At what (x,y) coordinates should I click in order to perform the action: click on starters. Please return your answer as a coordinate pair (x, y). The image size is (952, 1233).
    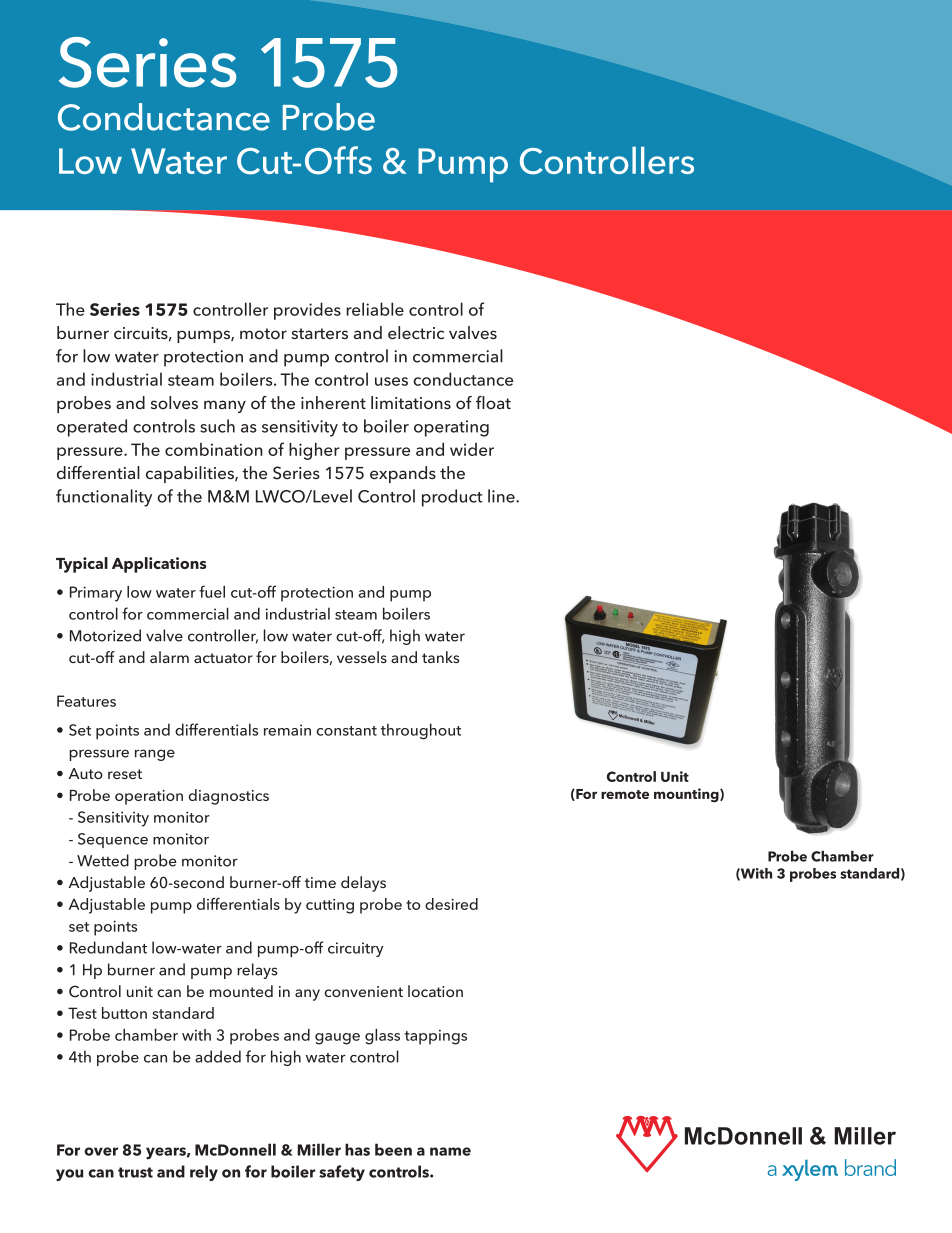
    Looking at the image, I should click on (319, 333).
